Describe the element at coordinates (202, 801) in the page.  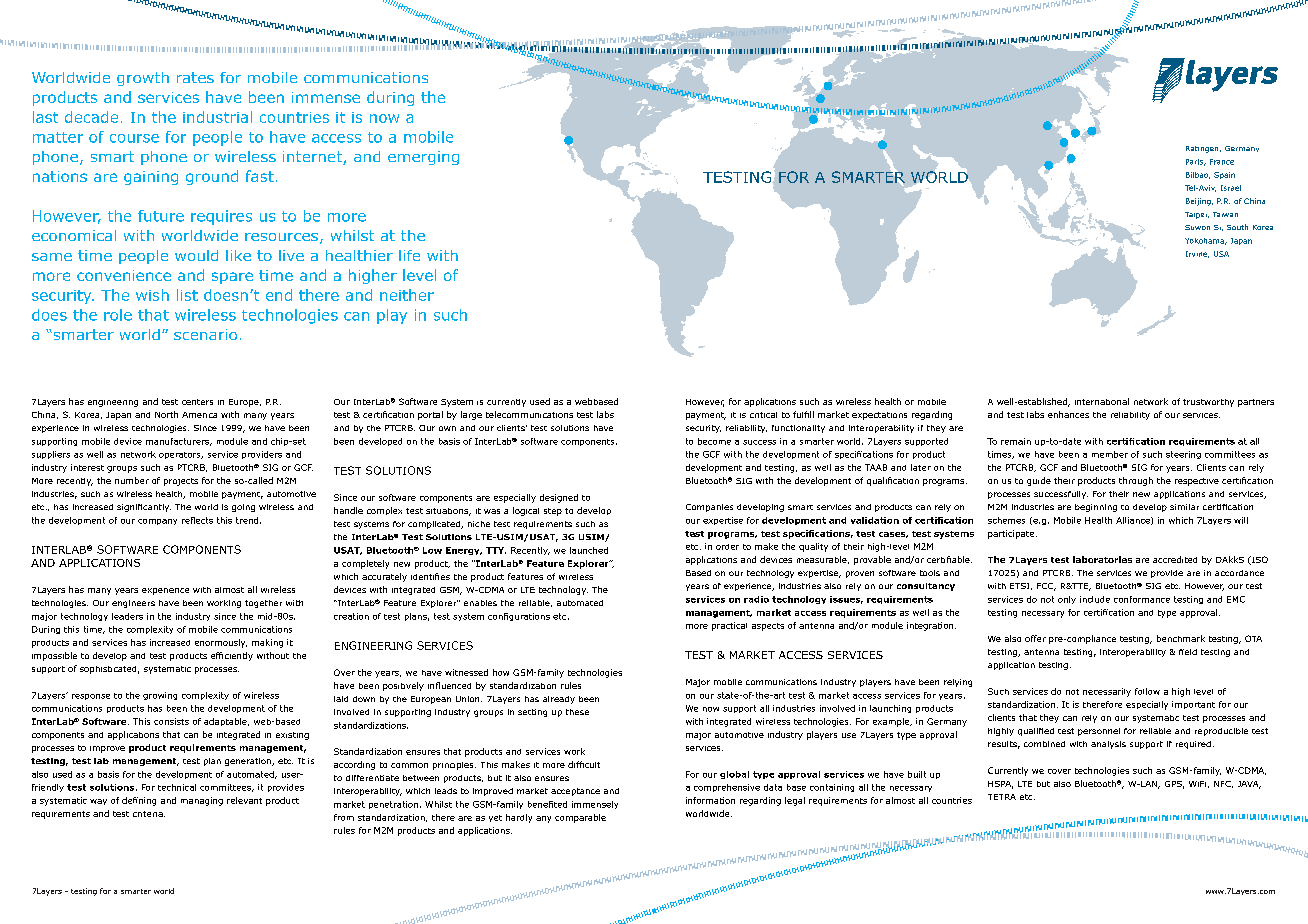
I see `managing` at that location.
